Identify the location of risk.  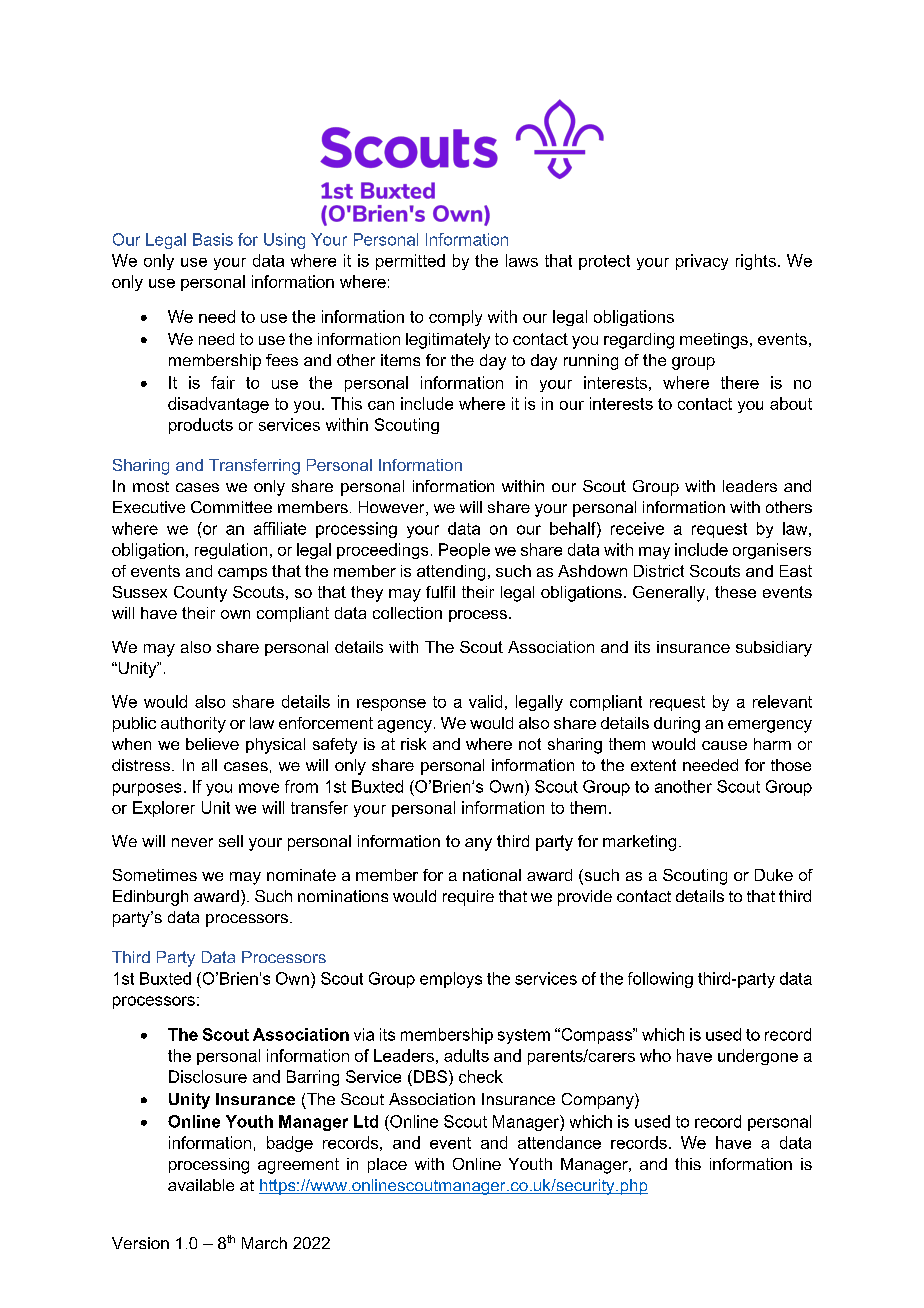
(413, 744).
